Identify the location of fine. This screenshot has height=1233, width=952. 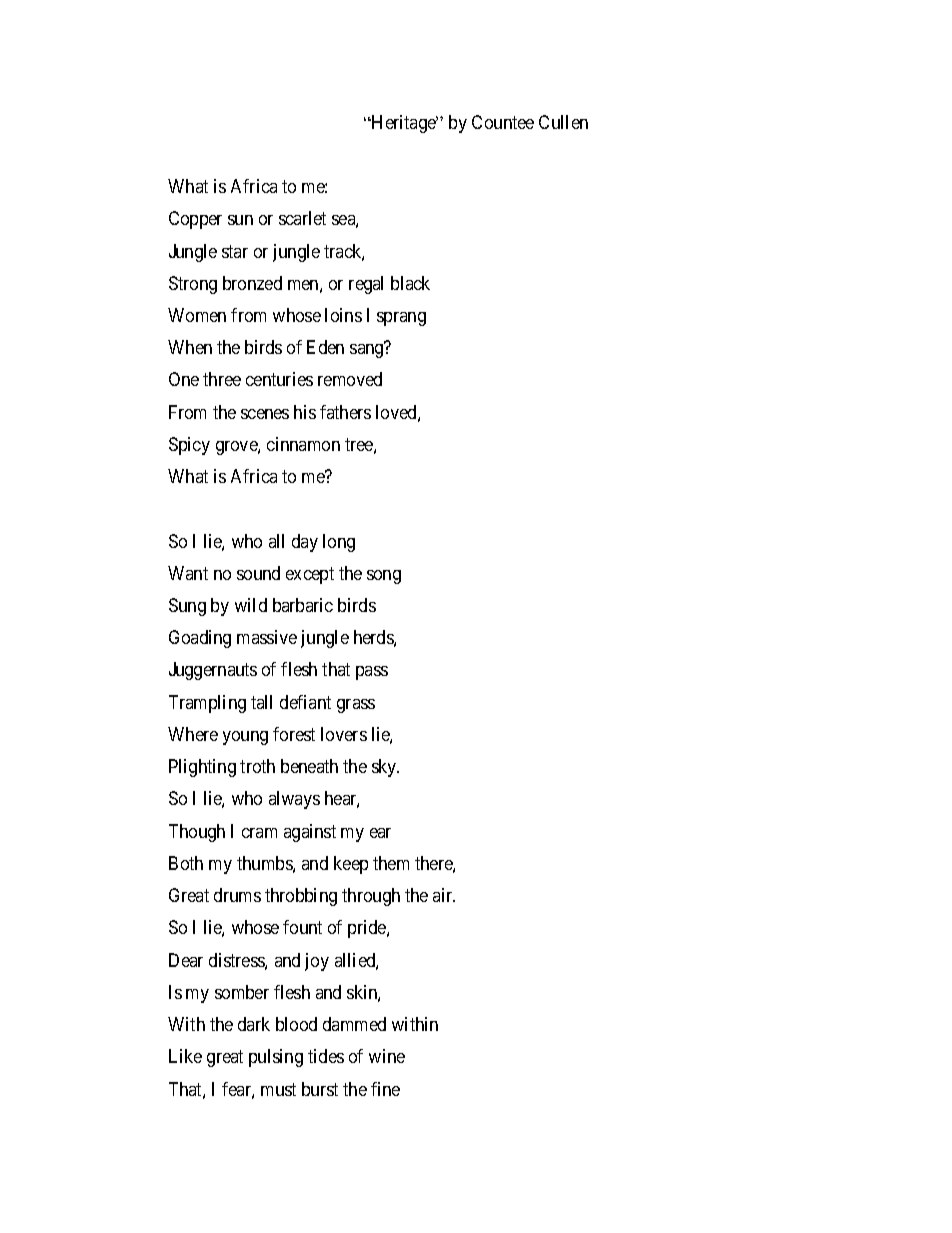
(385, 1089).
